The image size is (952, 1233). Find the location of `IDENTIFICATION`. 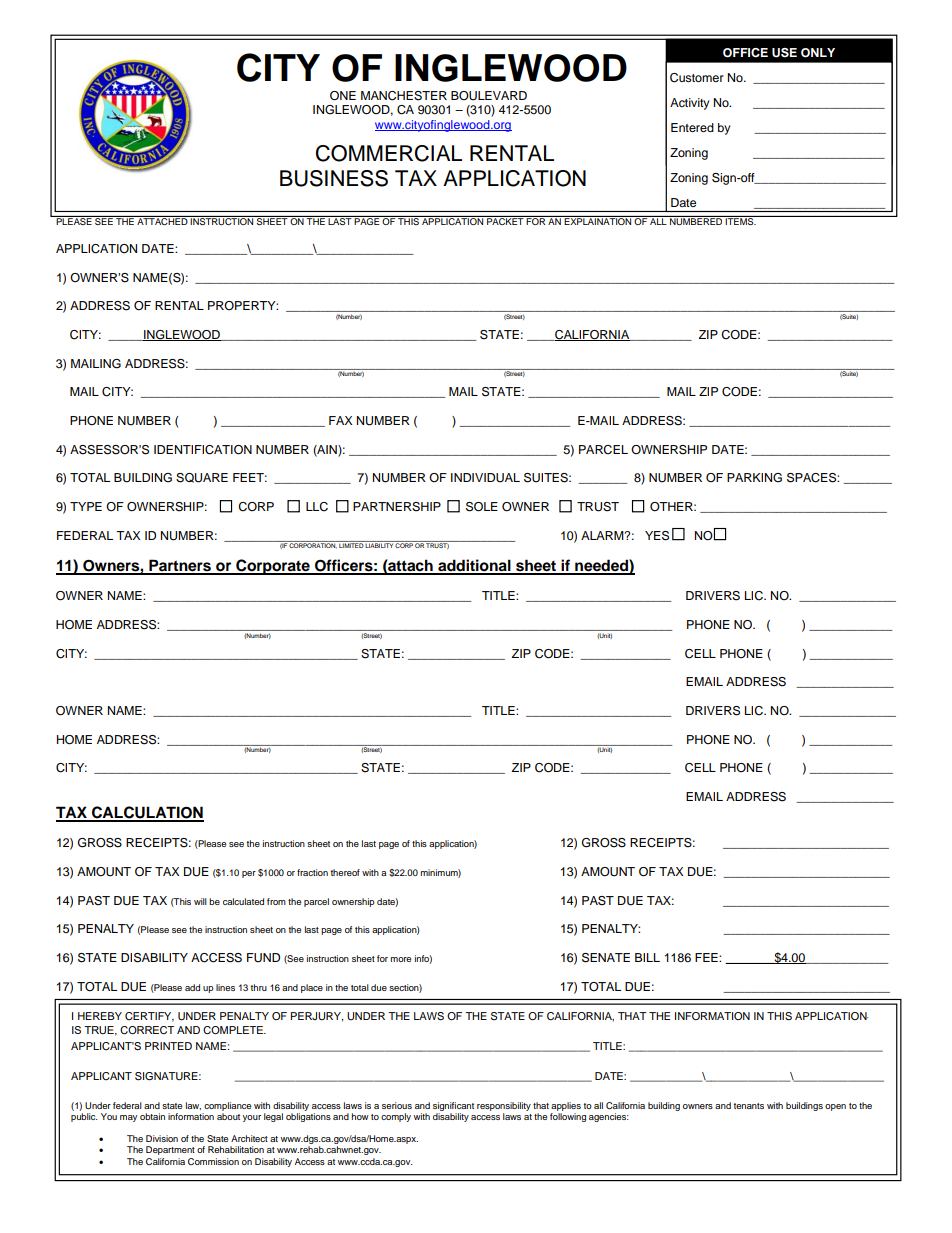

IDENTIFICATION is located at coordinates (203, 450).
